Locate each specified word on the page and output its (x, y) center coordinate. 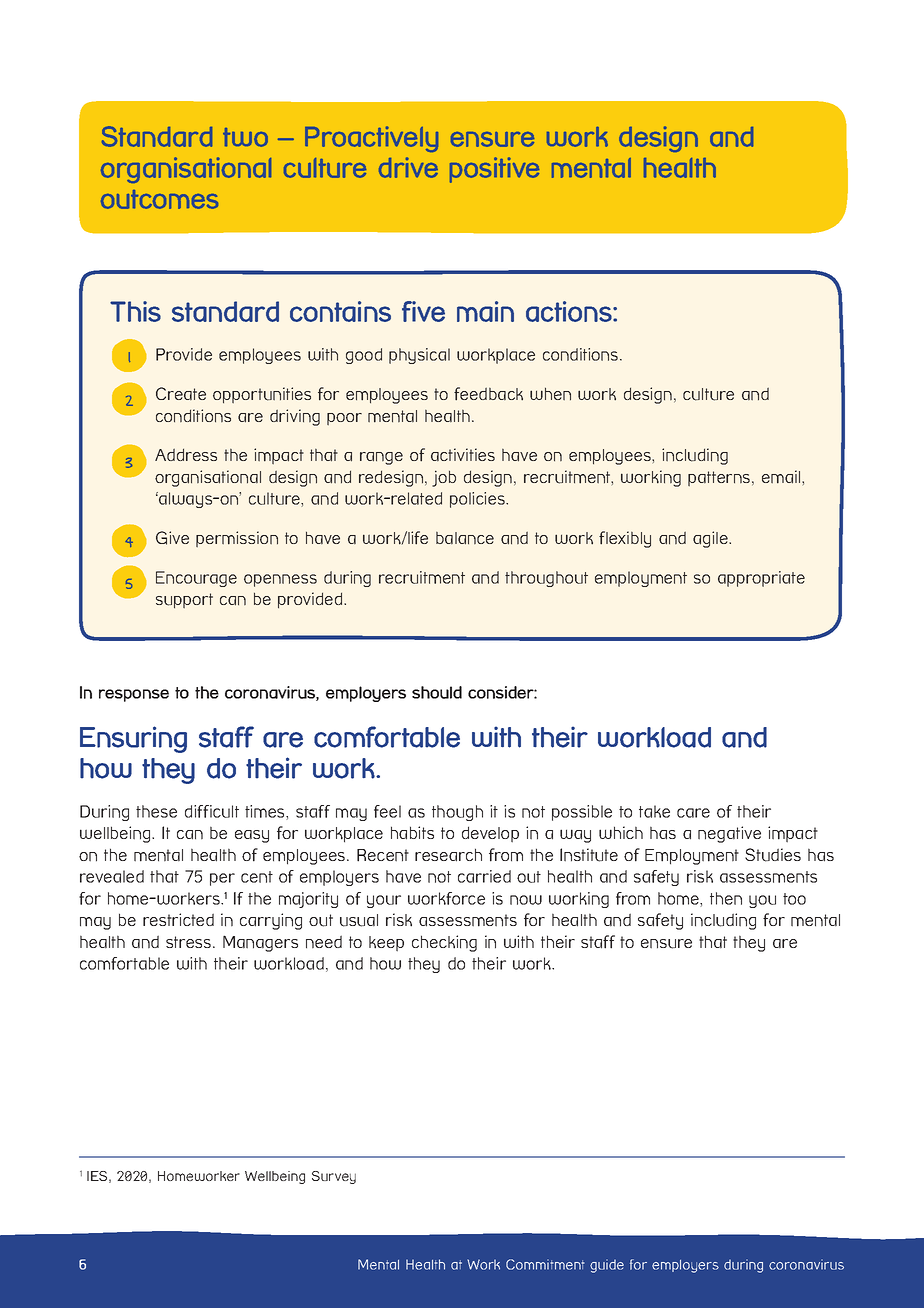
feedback (488, 394)
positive (494, 170)
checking (444, 943)
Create (181, 393)
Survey (334, 1177)
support (184, 601)
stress (190, 942)
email (782, 477)
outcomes (159, 199)
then (726, 898)
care (693, 813)
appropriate (761, 579)
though (457, 813)
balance (465, 538)
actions (570, 311)
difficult (212, 811)
